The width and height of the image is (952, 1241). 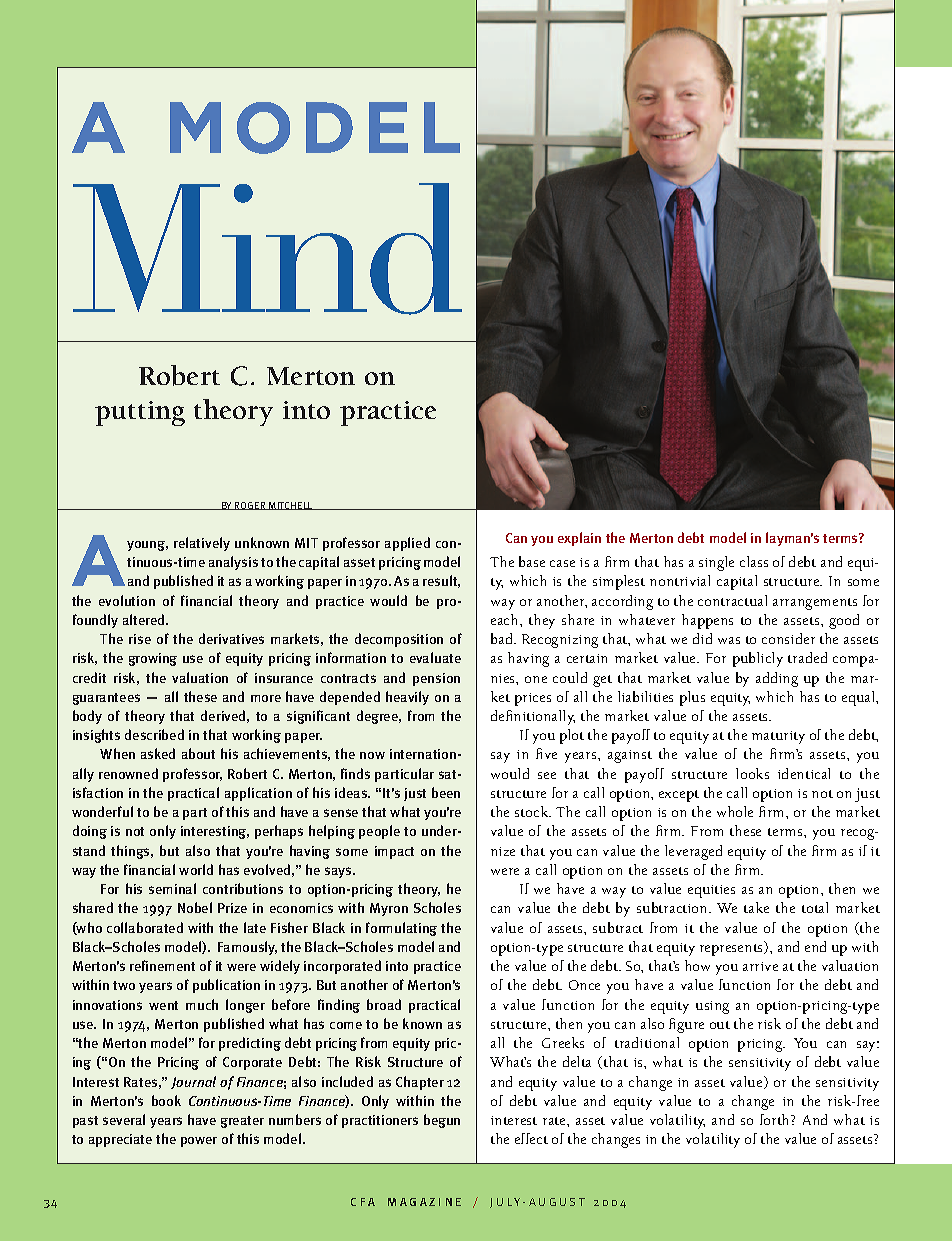 I want to click on Nobel, so click(x=195, y=907).
